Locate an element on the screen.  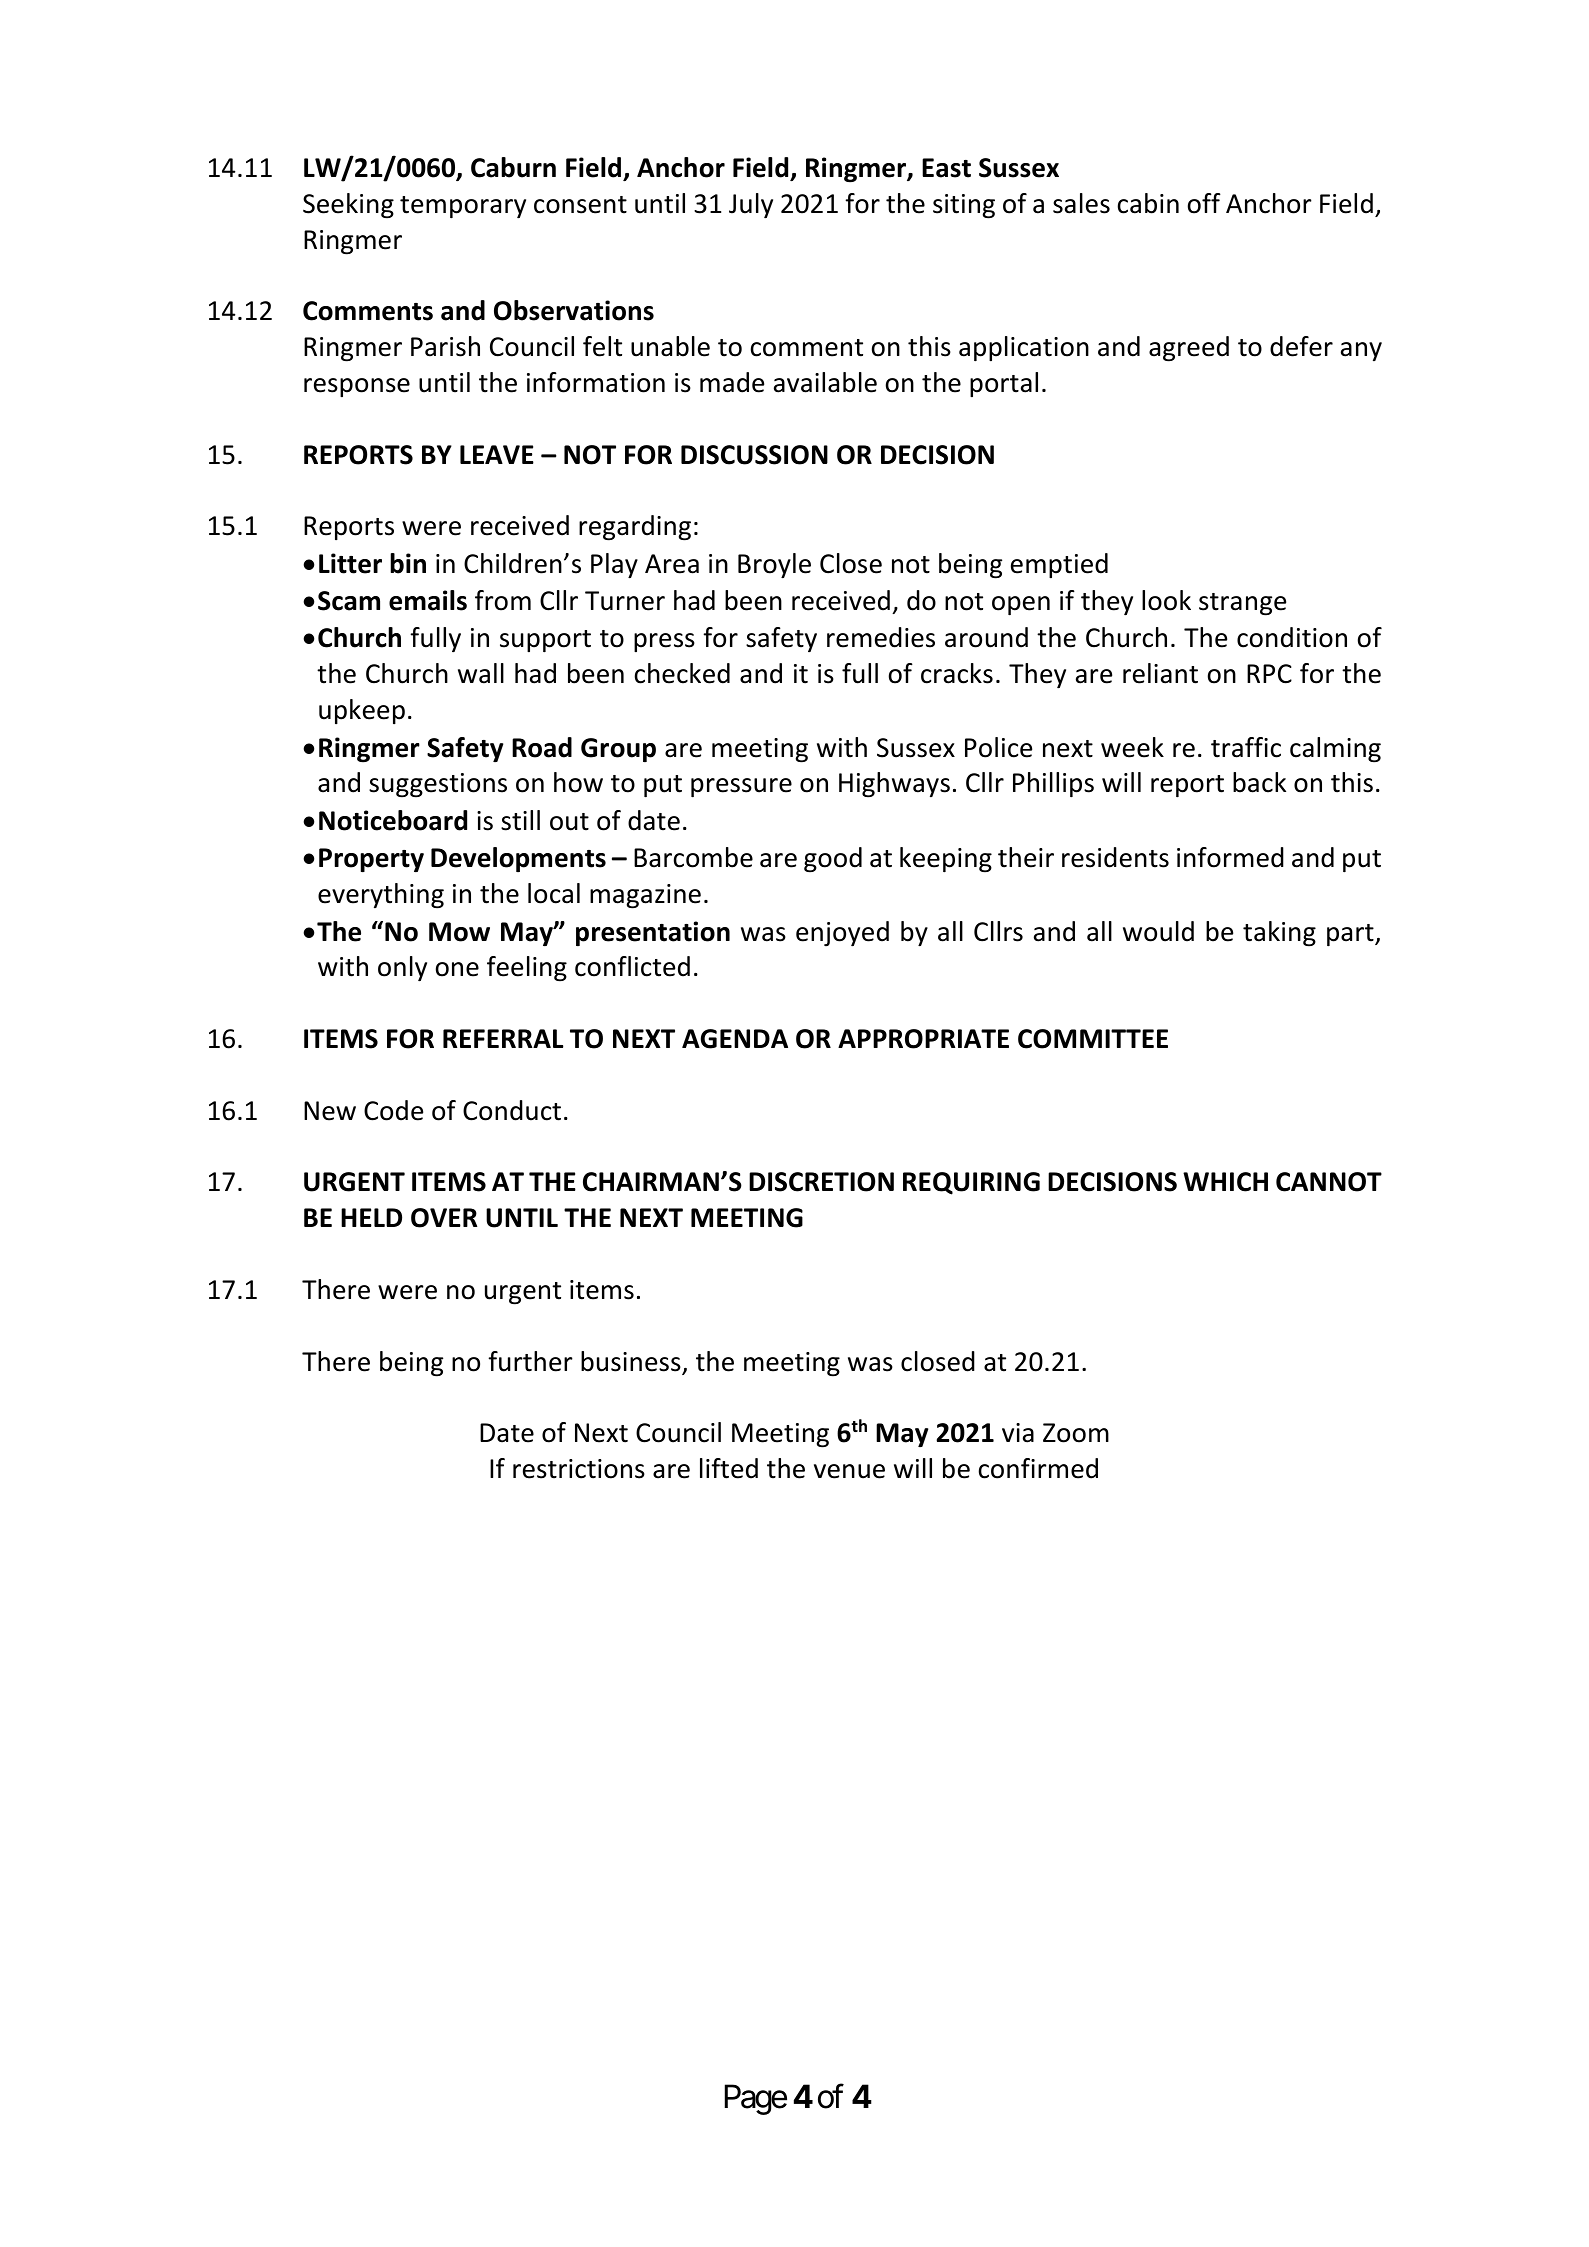
COMMITTEE is located at coordinates (1093, 1039).
